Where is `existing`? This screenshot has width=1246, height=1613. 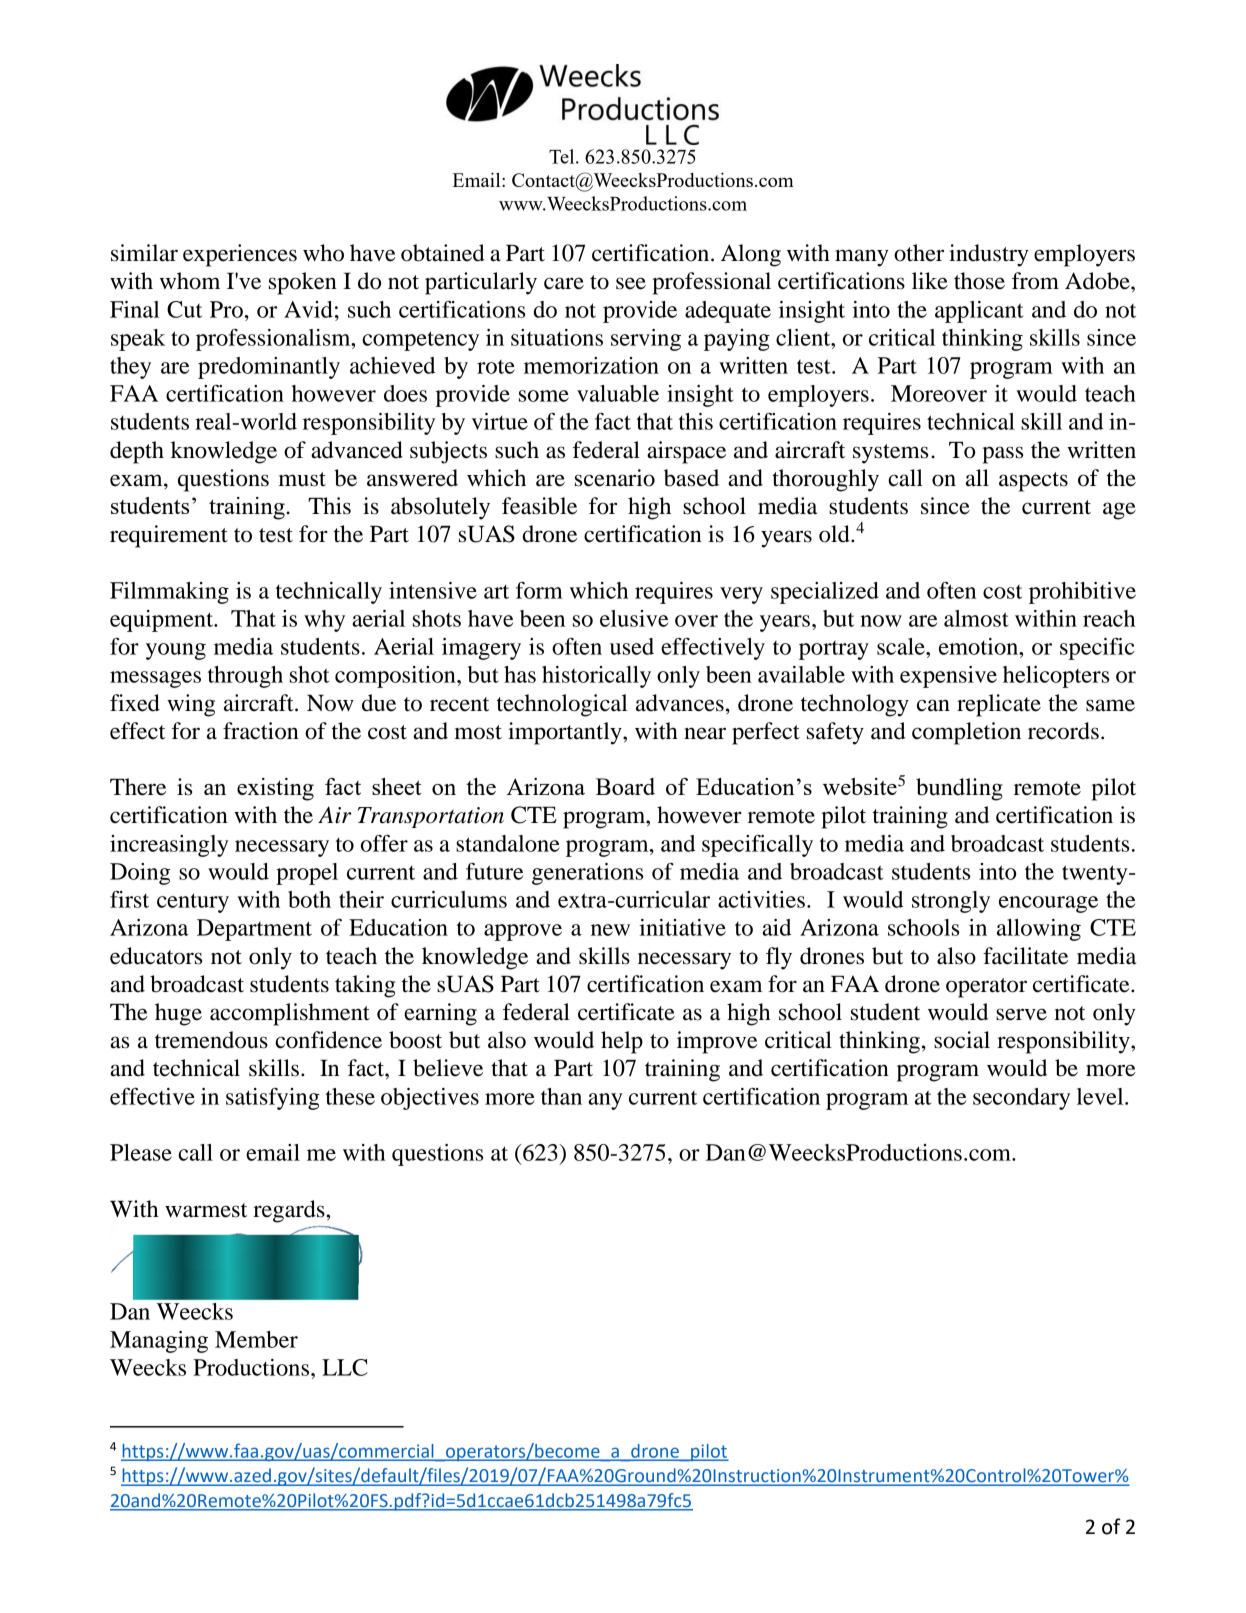 existing is located at coordinates (275, 789).
